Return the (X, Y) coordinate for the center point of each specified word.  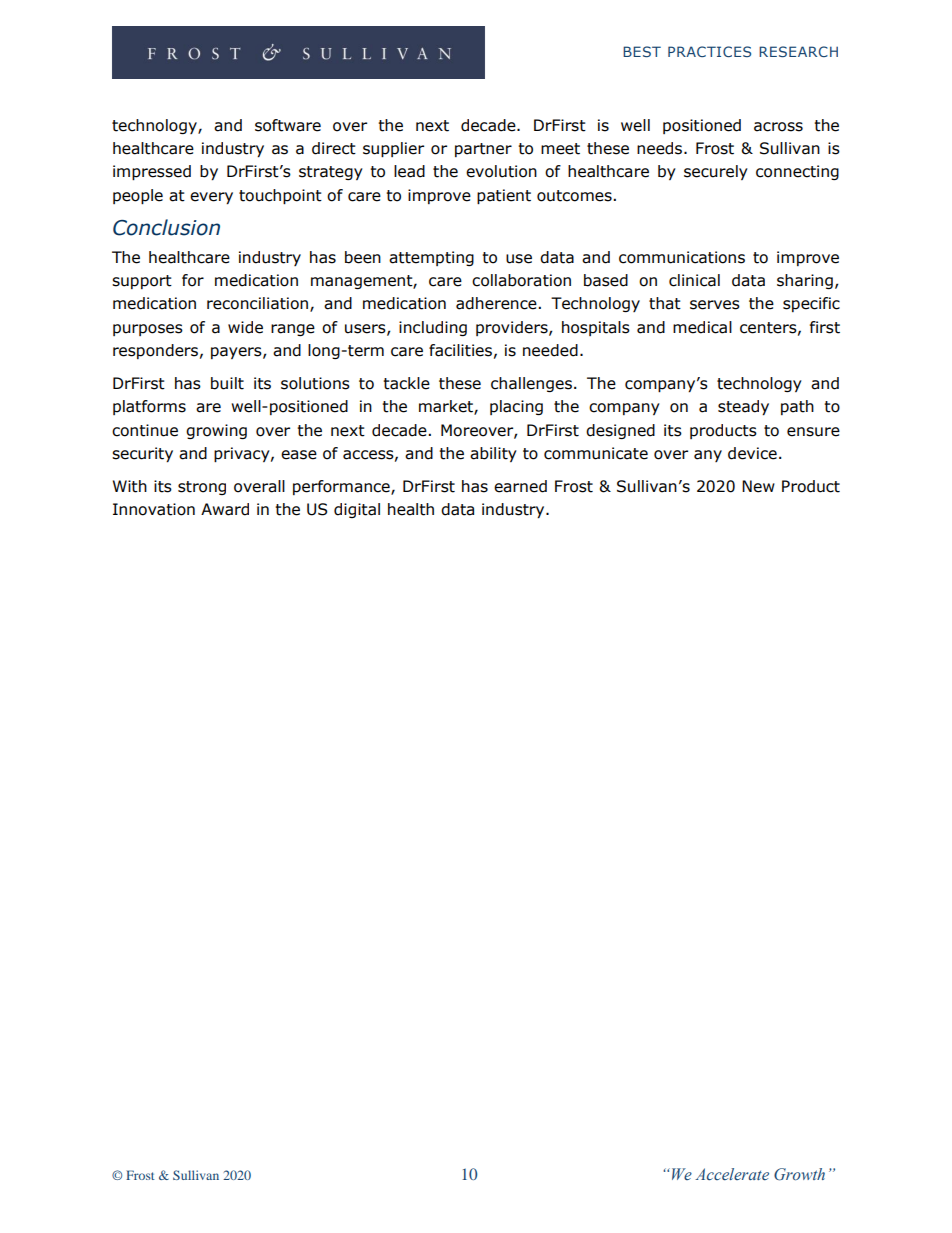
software (288, 125)
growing (216, 431)
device (752, 453)
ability (493, 454)
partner (483, 150)
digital (357, 510)
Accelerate (732, 1174)
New (758, 486)
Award (225, 509)
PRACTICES (709, 51)
